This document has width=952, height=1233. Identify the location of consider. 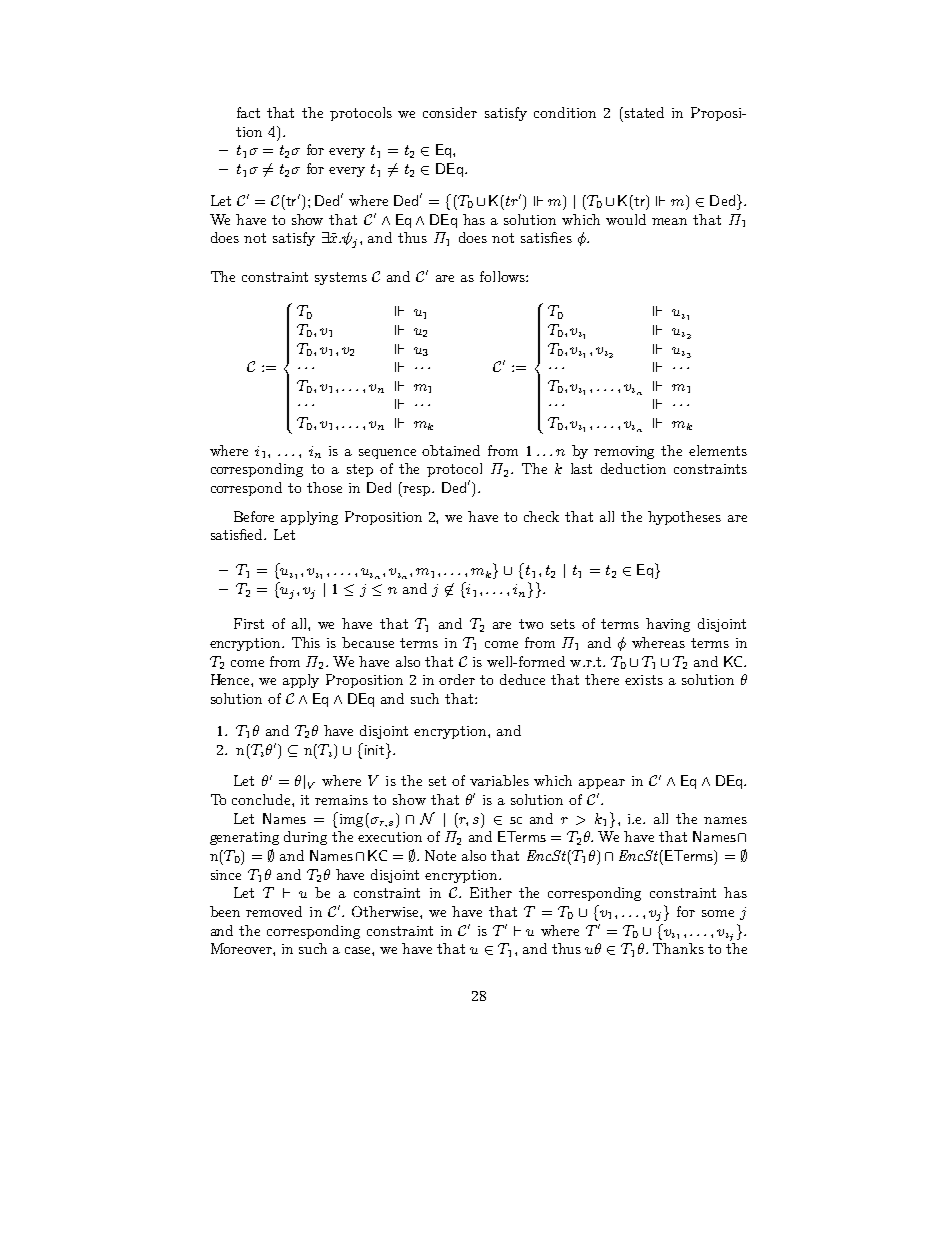
(450, 112).
